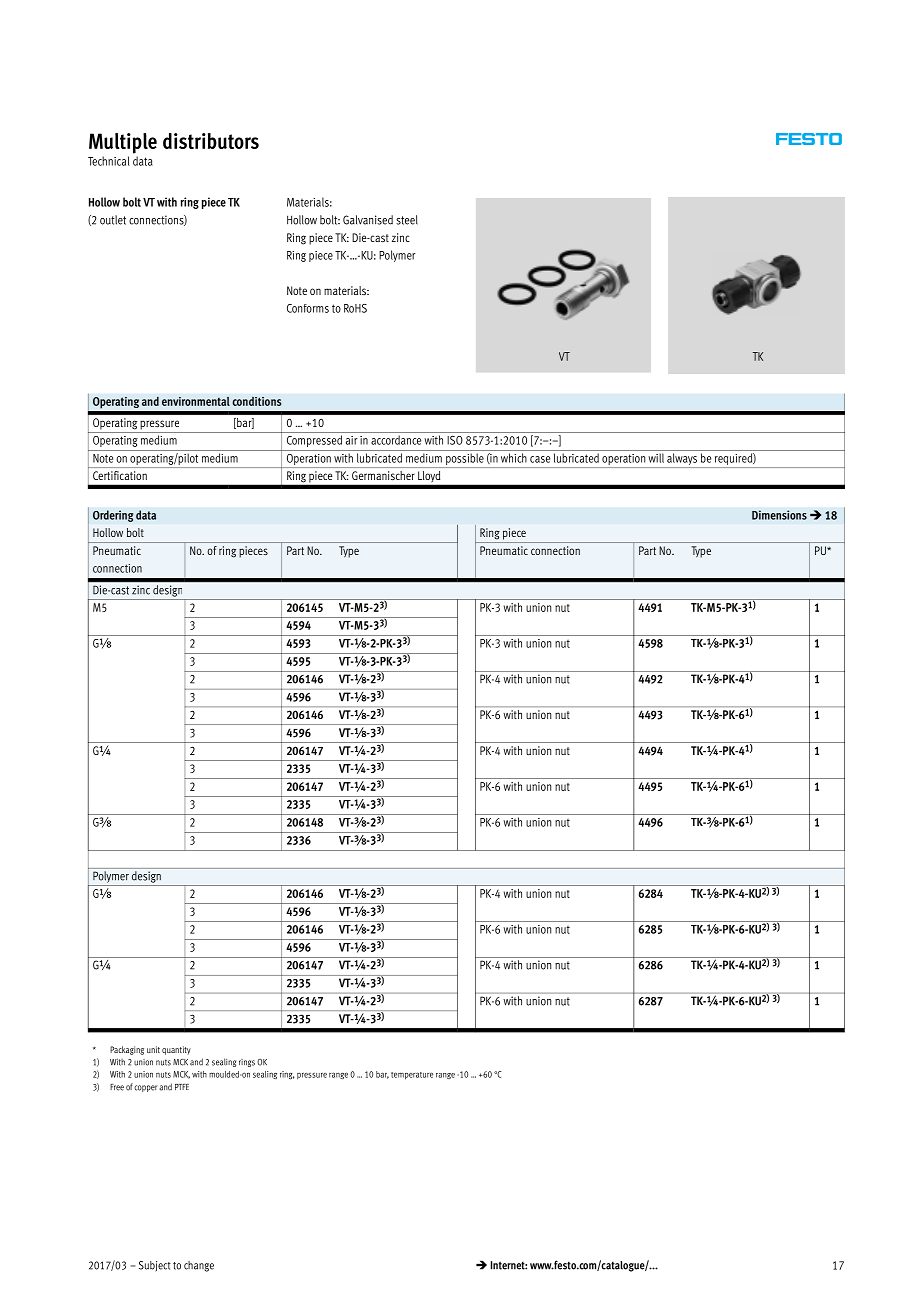 Image resolution: width=924 pixels, height=1308 pixels. What do you see at coordinates (407, 220) in the screenshot?
I see `steel` at bounding box center [407, 220].
